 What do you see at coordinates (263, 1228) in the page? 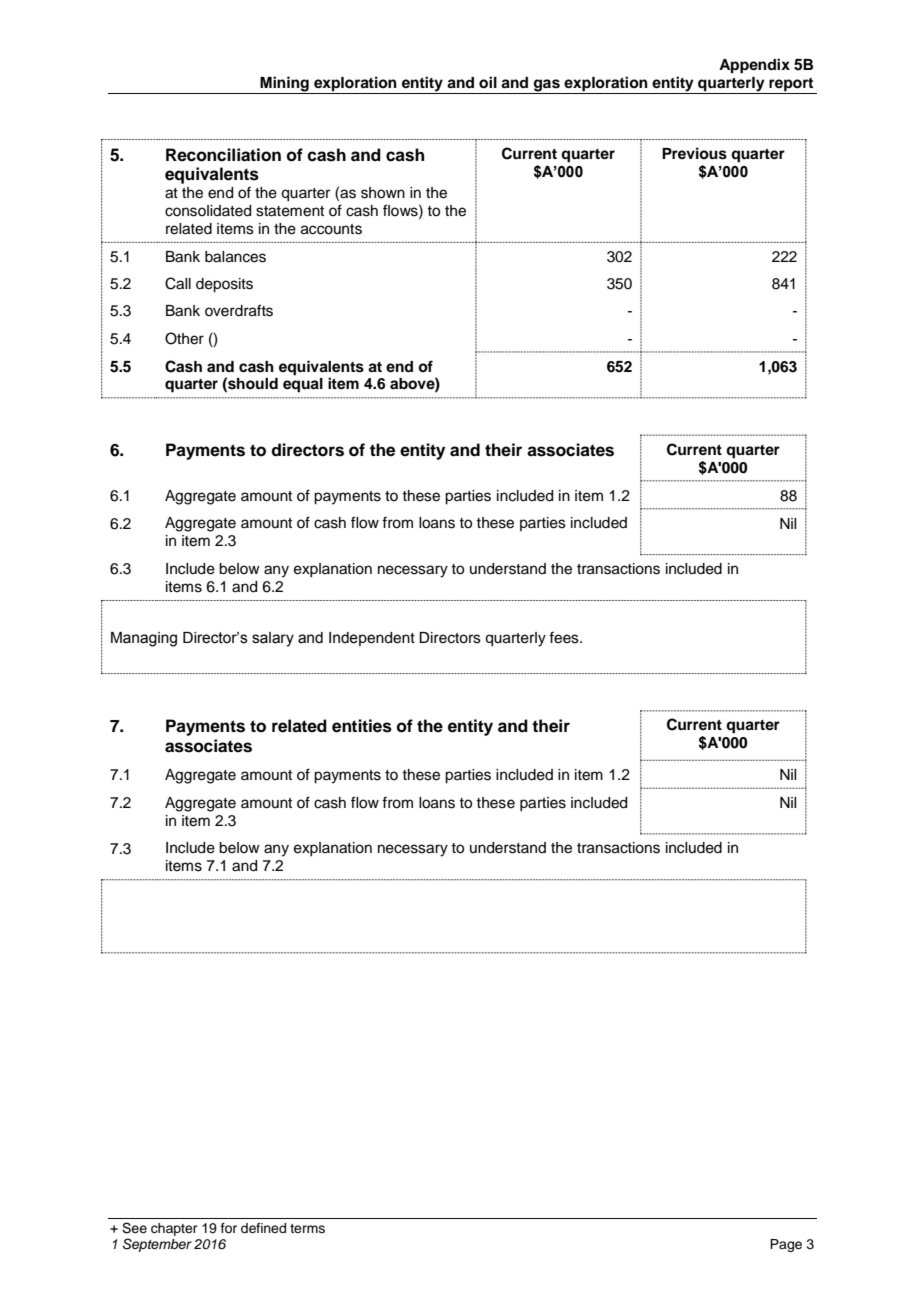
I see `defined` at bounding box center [263, 1228].
